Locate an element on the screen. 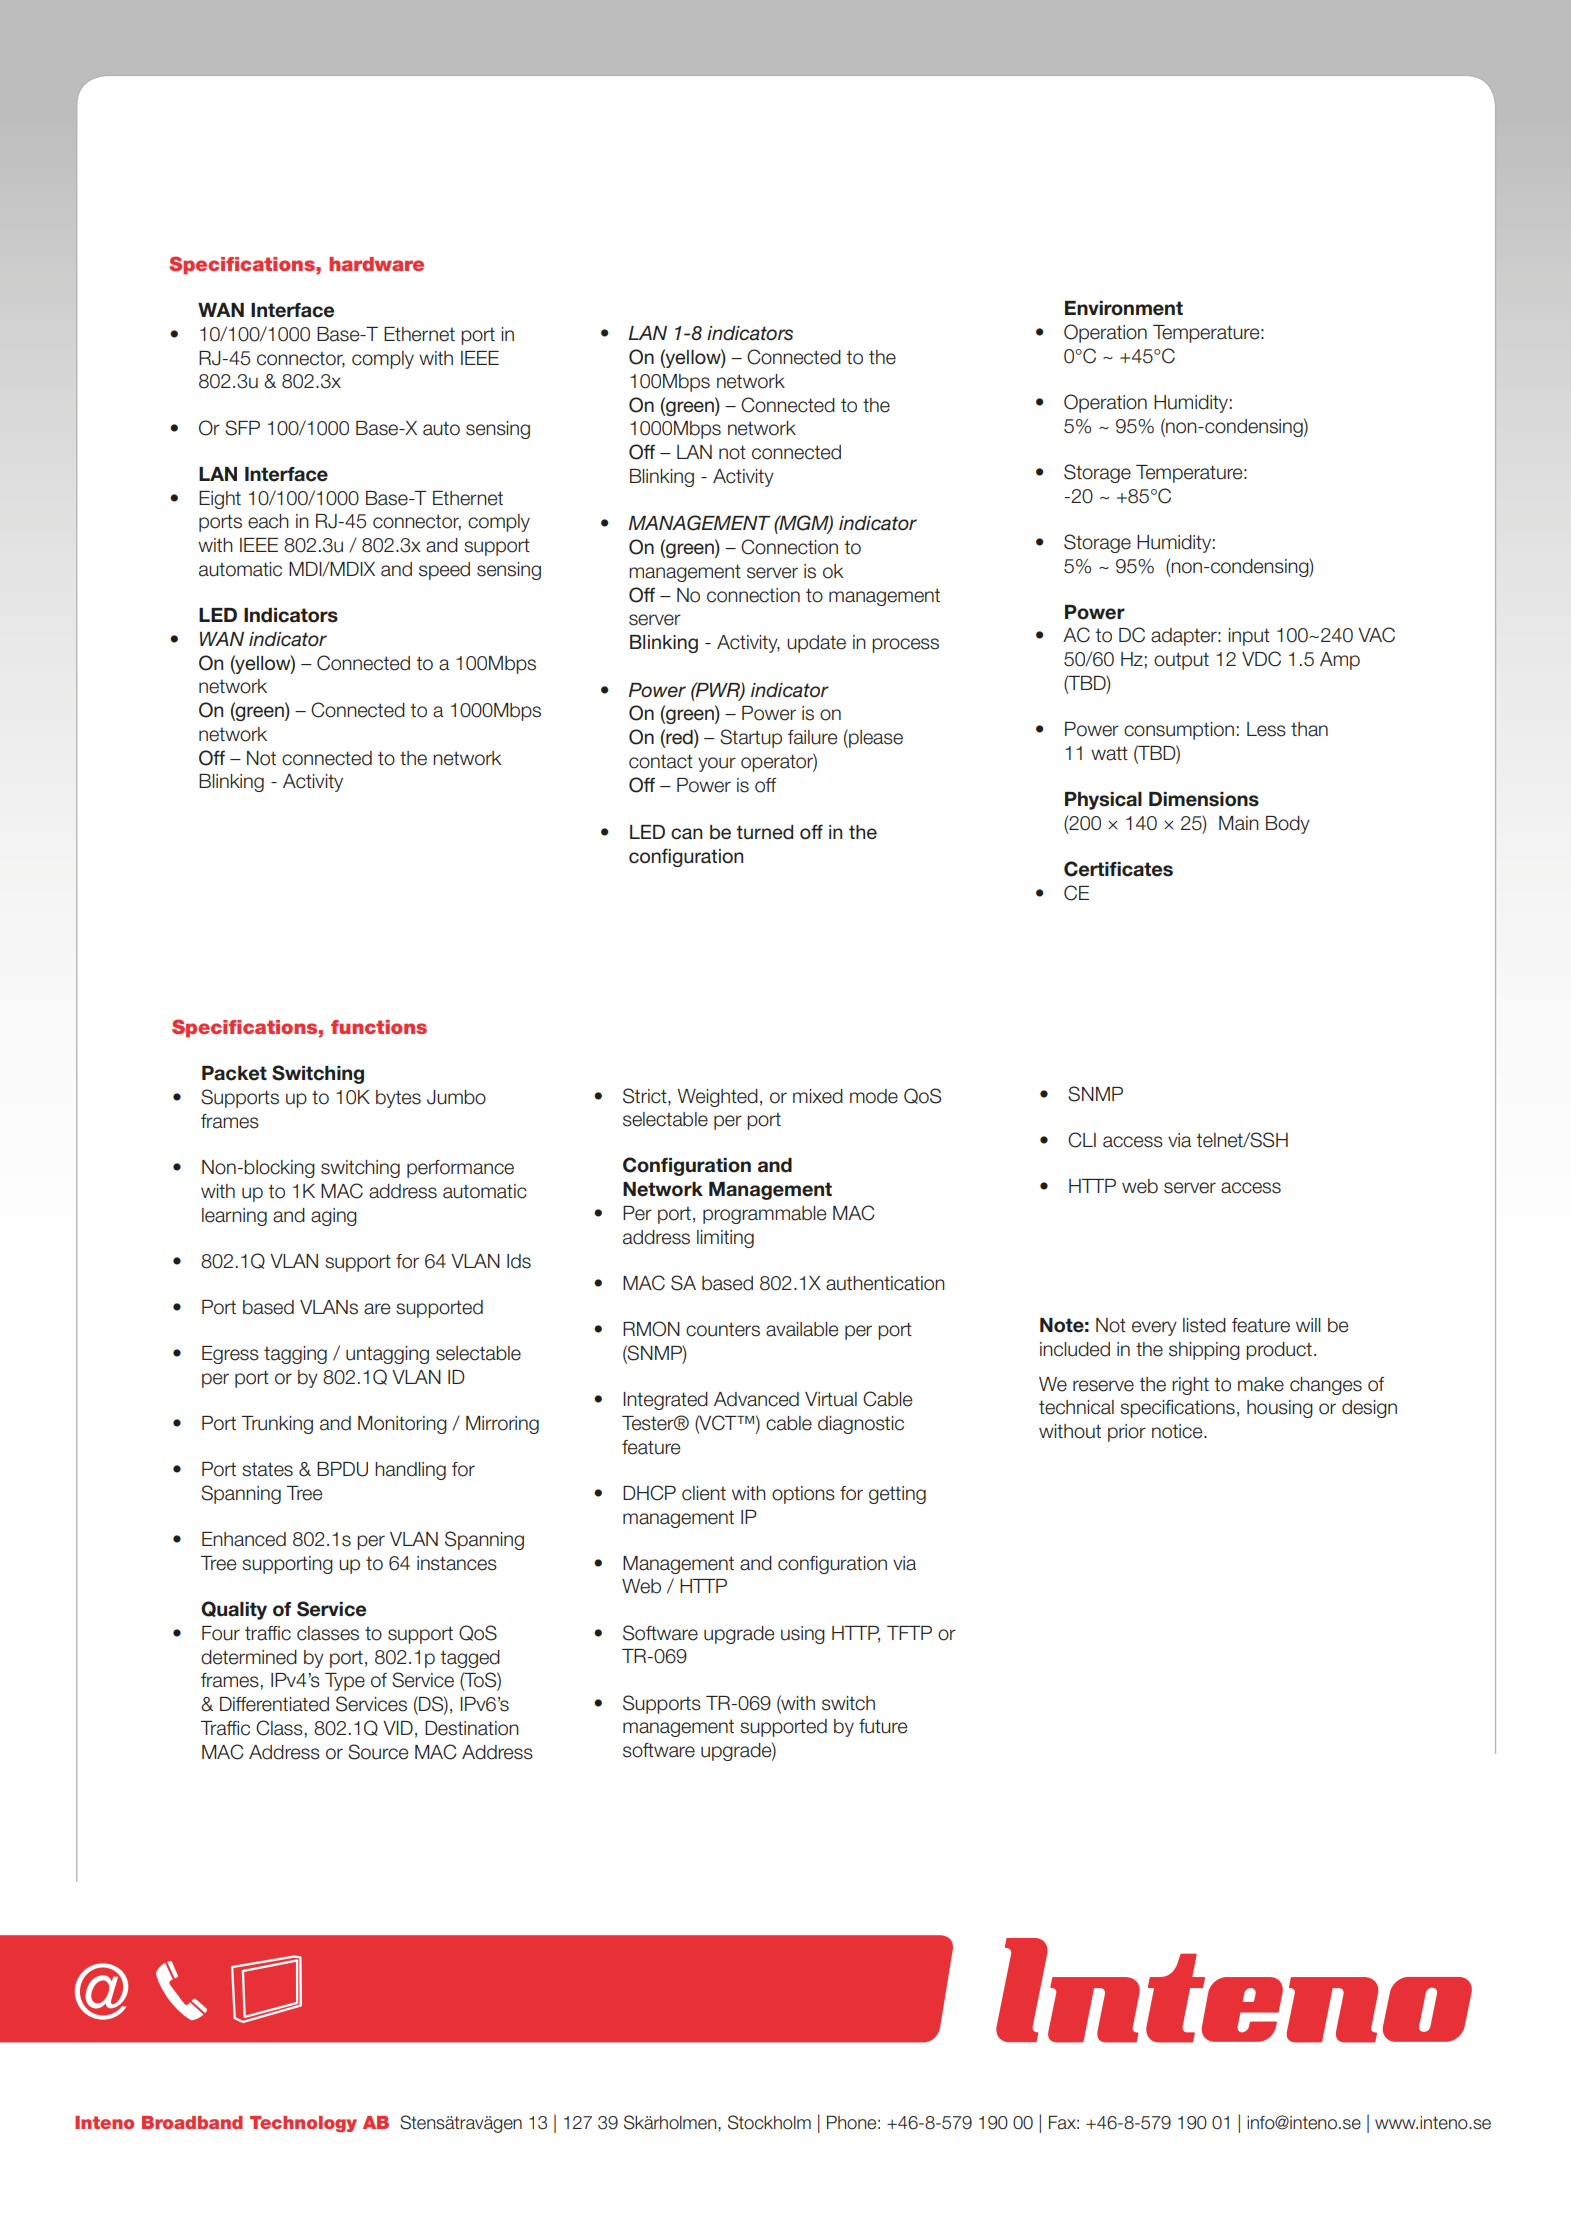 This screenshot has width=1571, height=2222. Advanced is located at coordinates (756, 1399).
